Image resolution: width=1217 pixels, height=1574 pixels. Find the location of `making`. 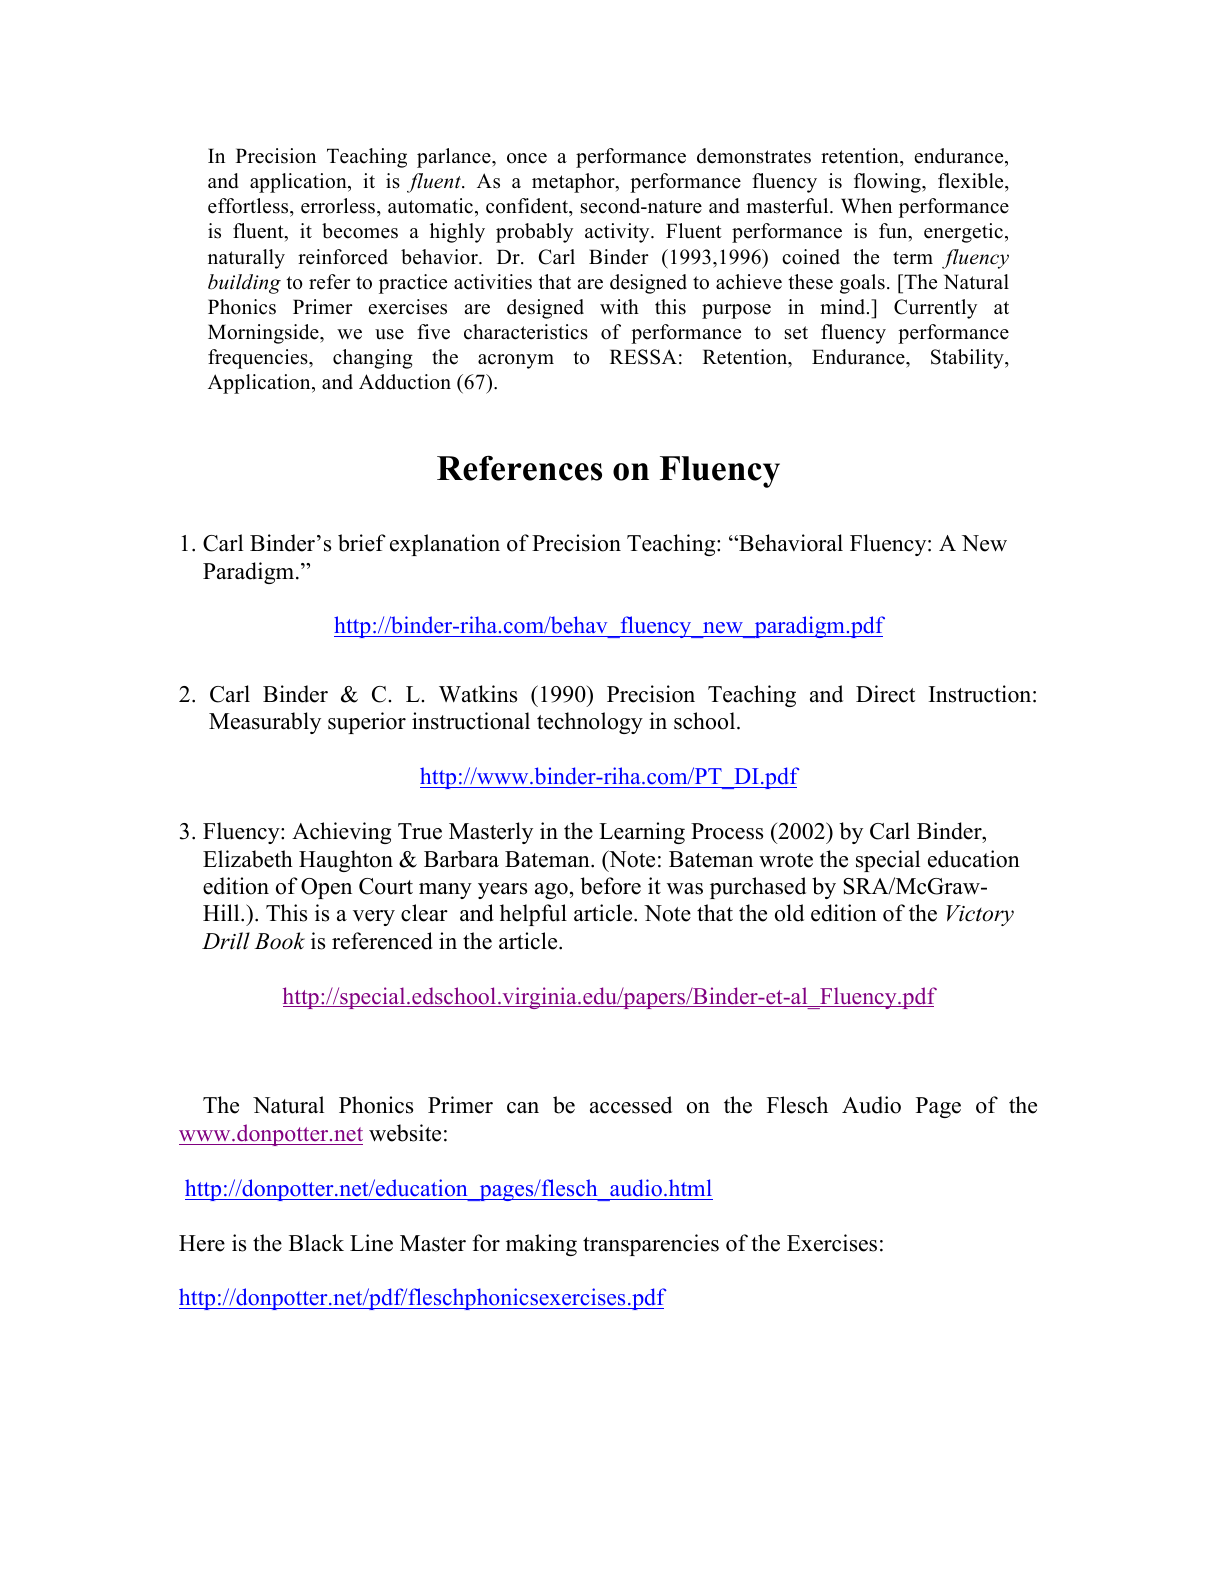

making is located at coordinates (541, 1245).
